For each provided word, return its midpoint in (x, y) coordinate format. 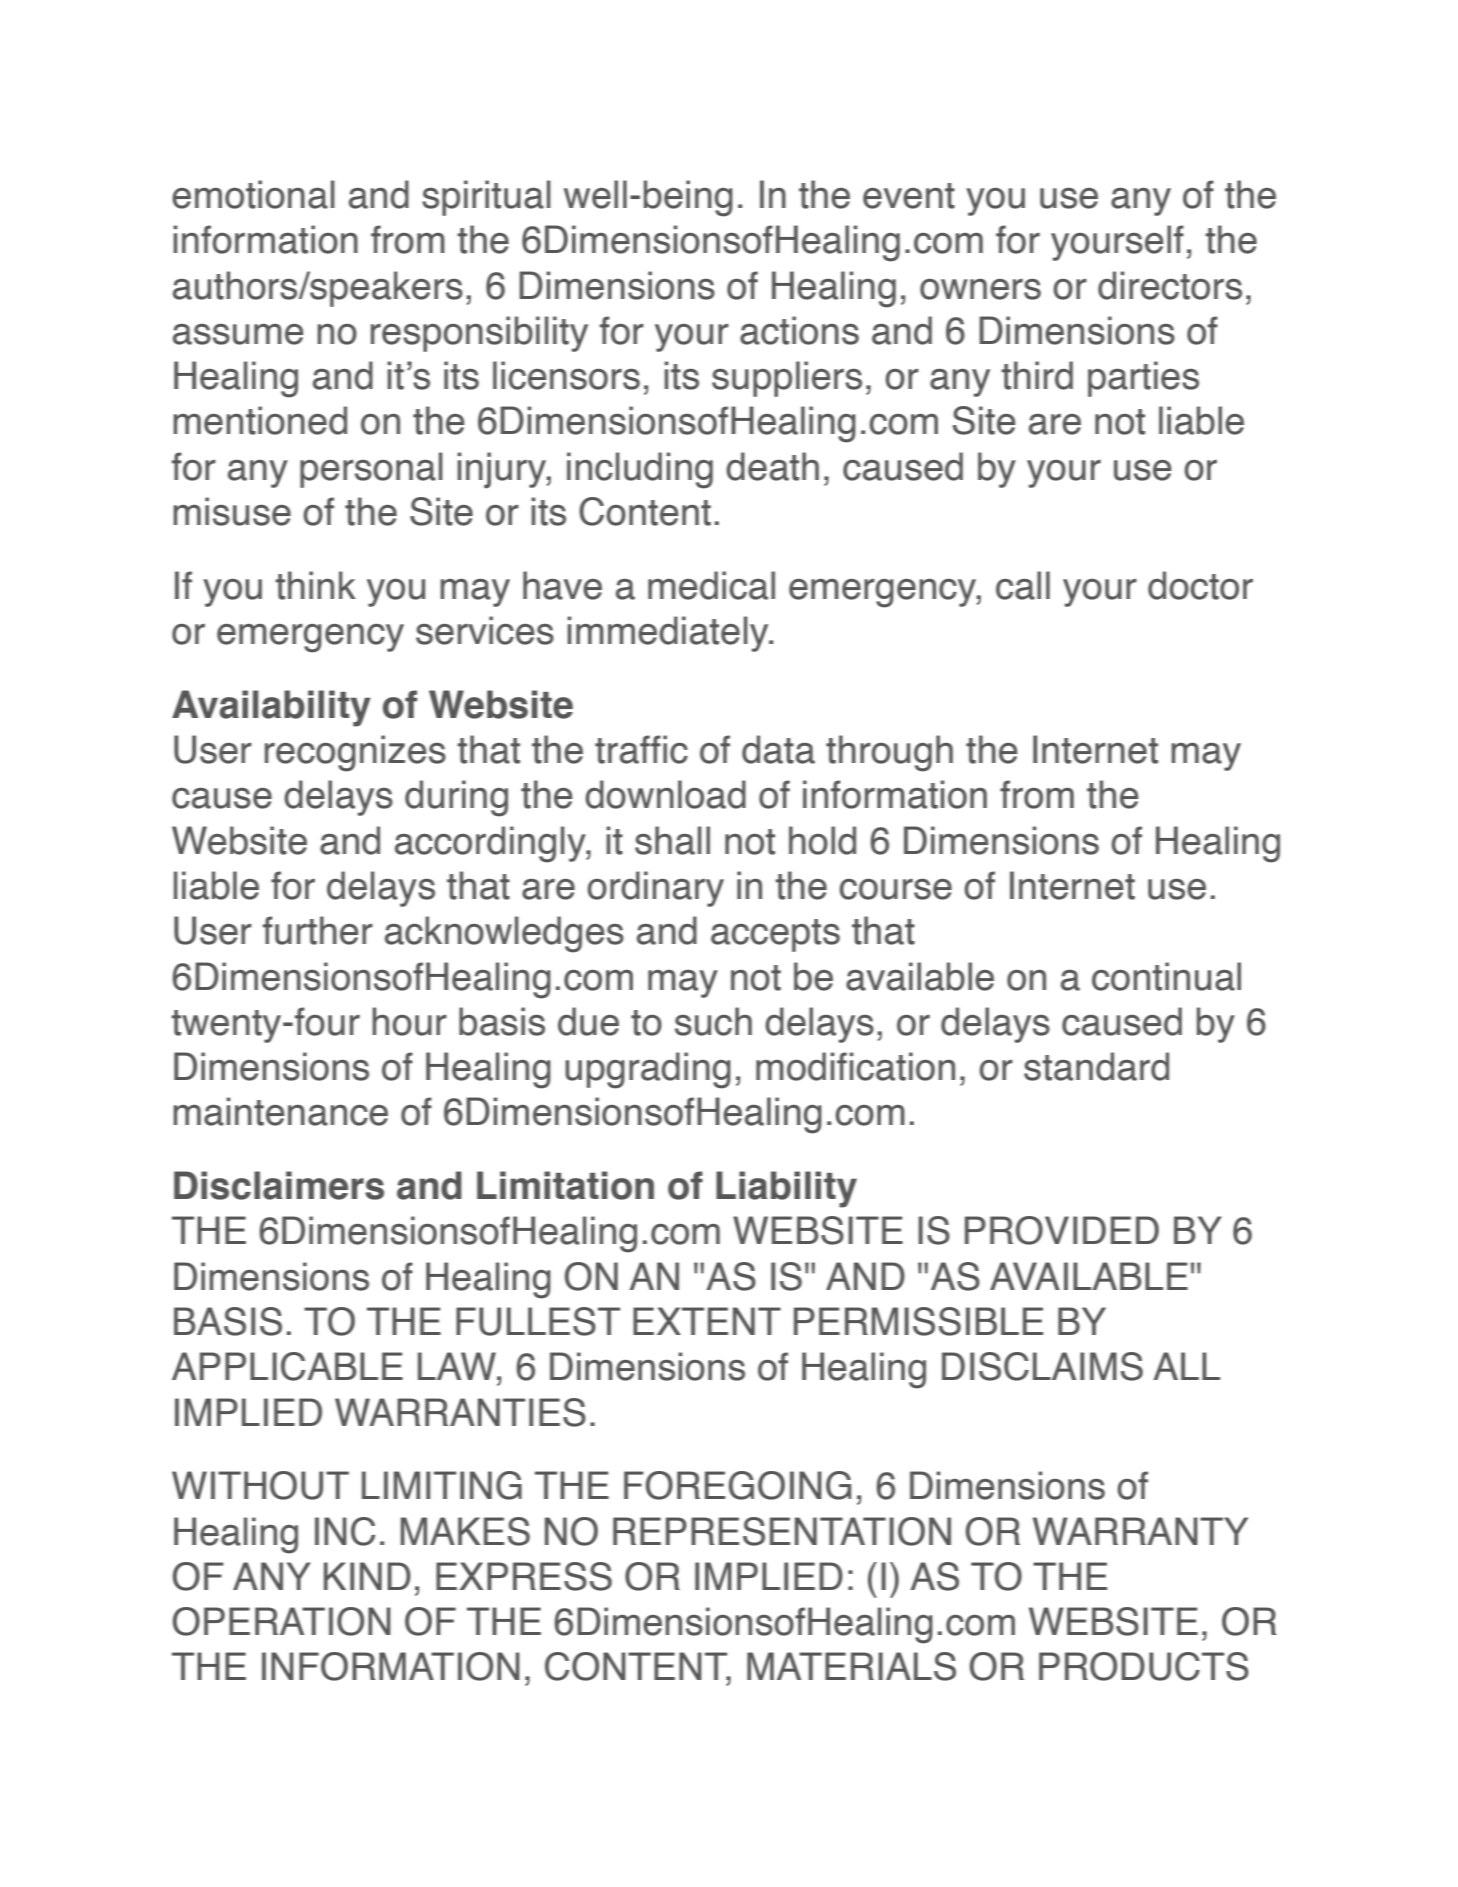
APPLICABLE (287, 1366)
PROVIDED (1062, 1230)
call (1023, 585)
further (318, 930)
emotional (253, 194)
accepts (775, 935)
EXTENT (707, 1321)
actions (799, 330)
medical (711, 585)
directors (1170, 285)
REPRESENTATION (782, 1531)
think (315, 585)
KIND (367, 1576)
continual (1166, 976)
